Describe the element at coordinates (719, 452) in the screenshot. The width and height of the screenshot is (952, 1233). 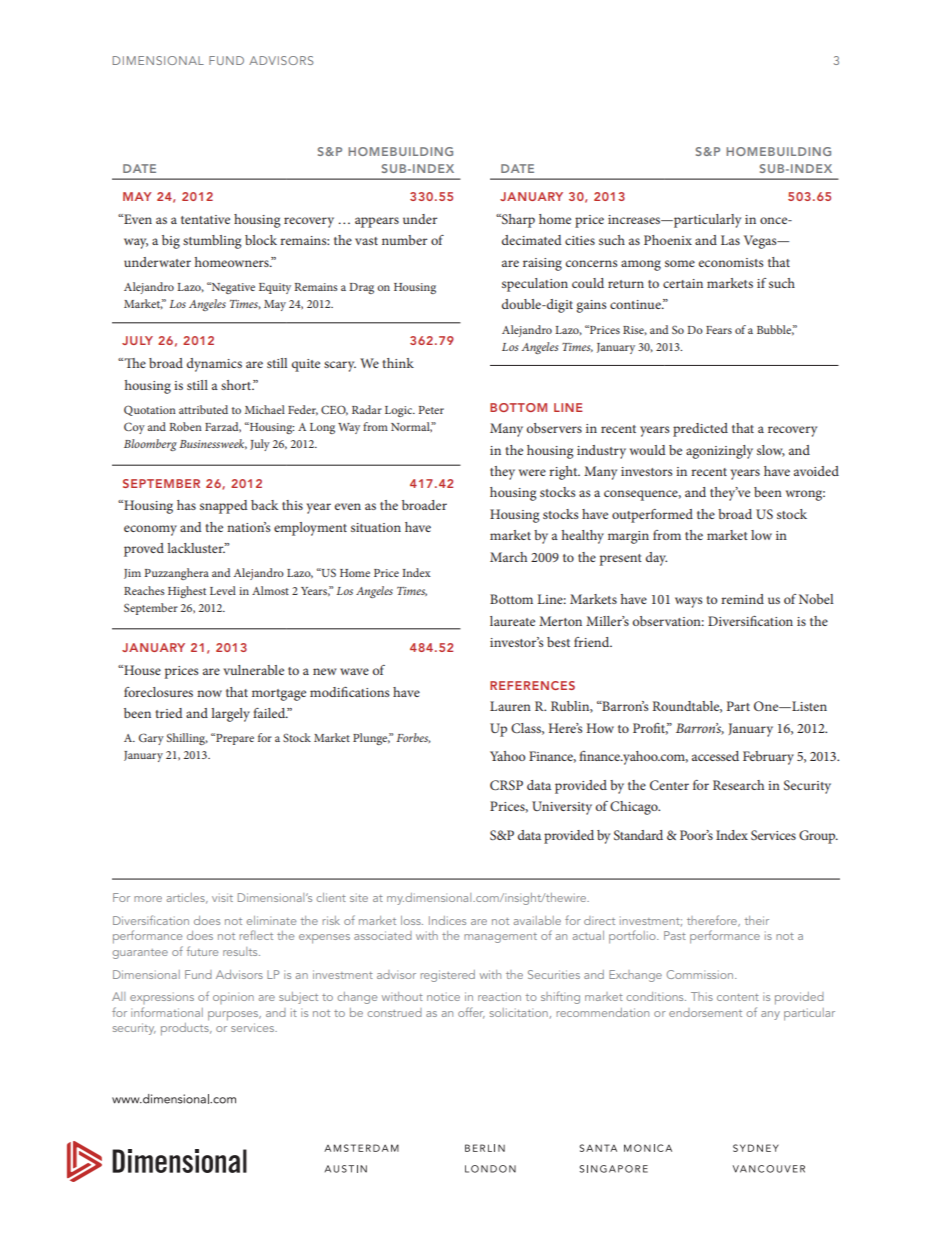
I see `agonizingly` at that location.
